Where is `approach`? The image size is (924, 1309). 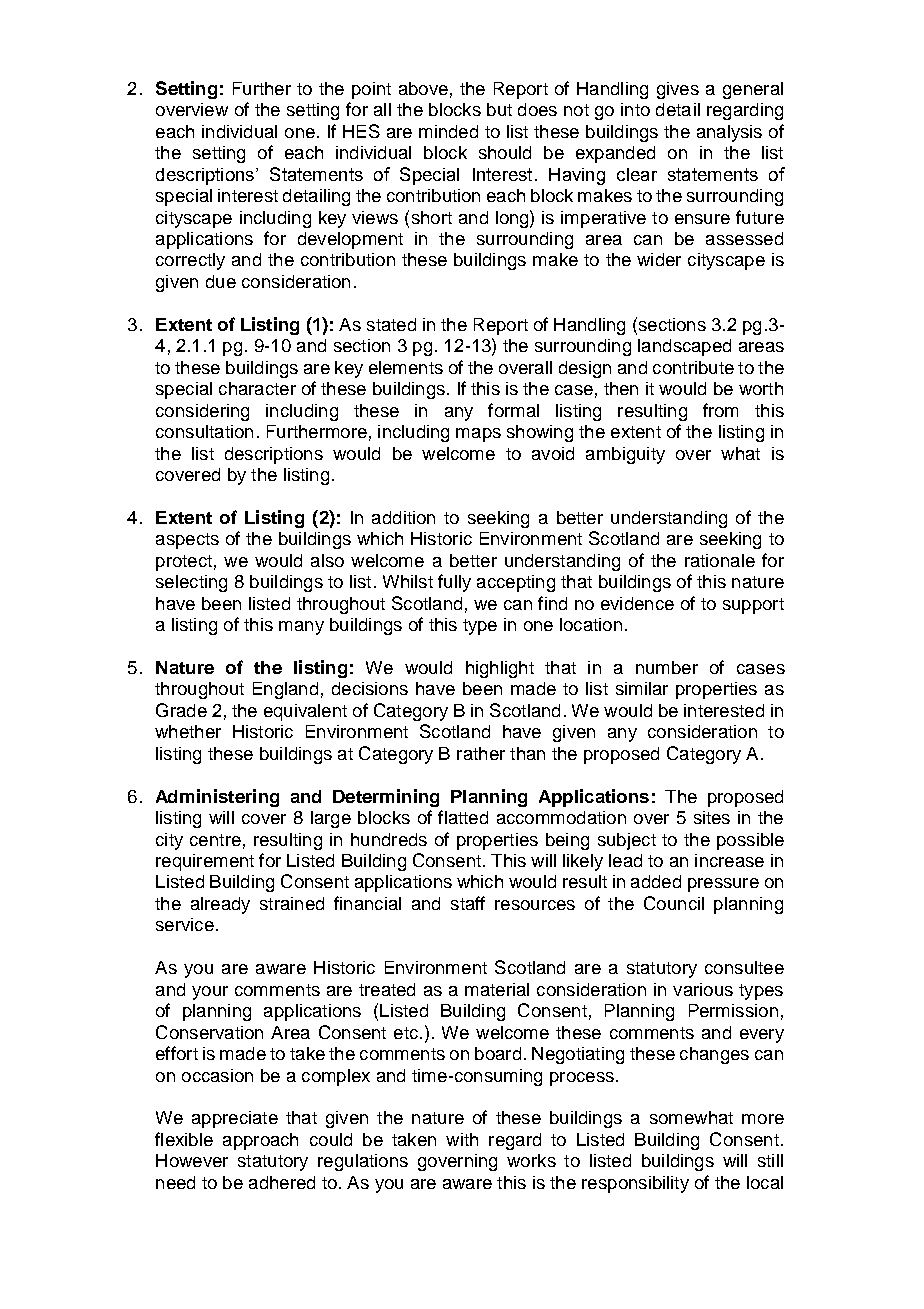
approach is located at coordinates (260, 1141).
